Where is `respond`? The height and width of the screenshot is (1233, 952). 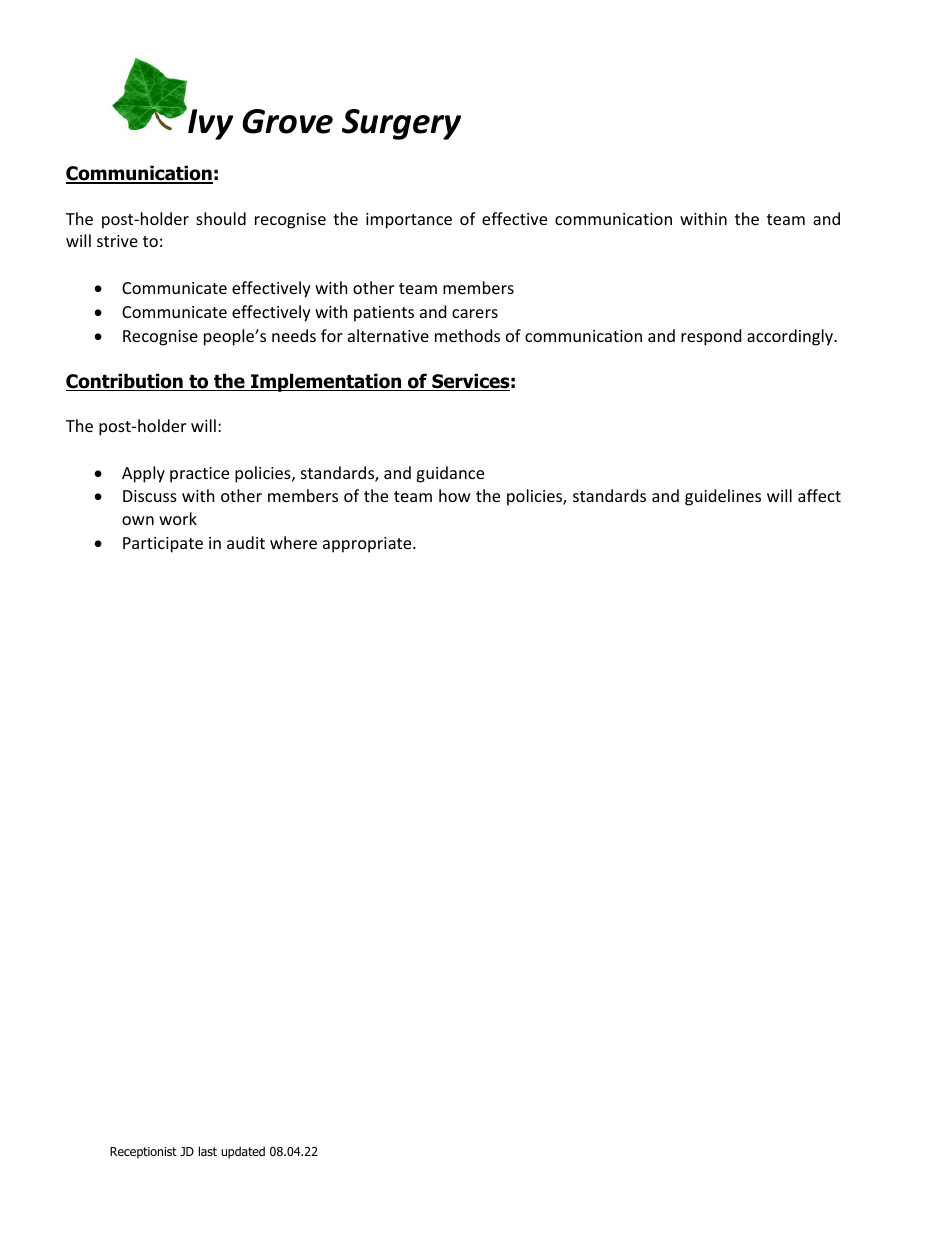 respond is located at coordinates (711, 337).
